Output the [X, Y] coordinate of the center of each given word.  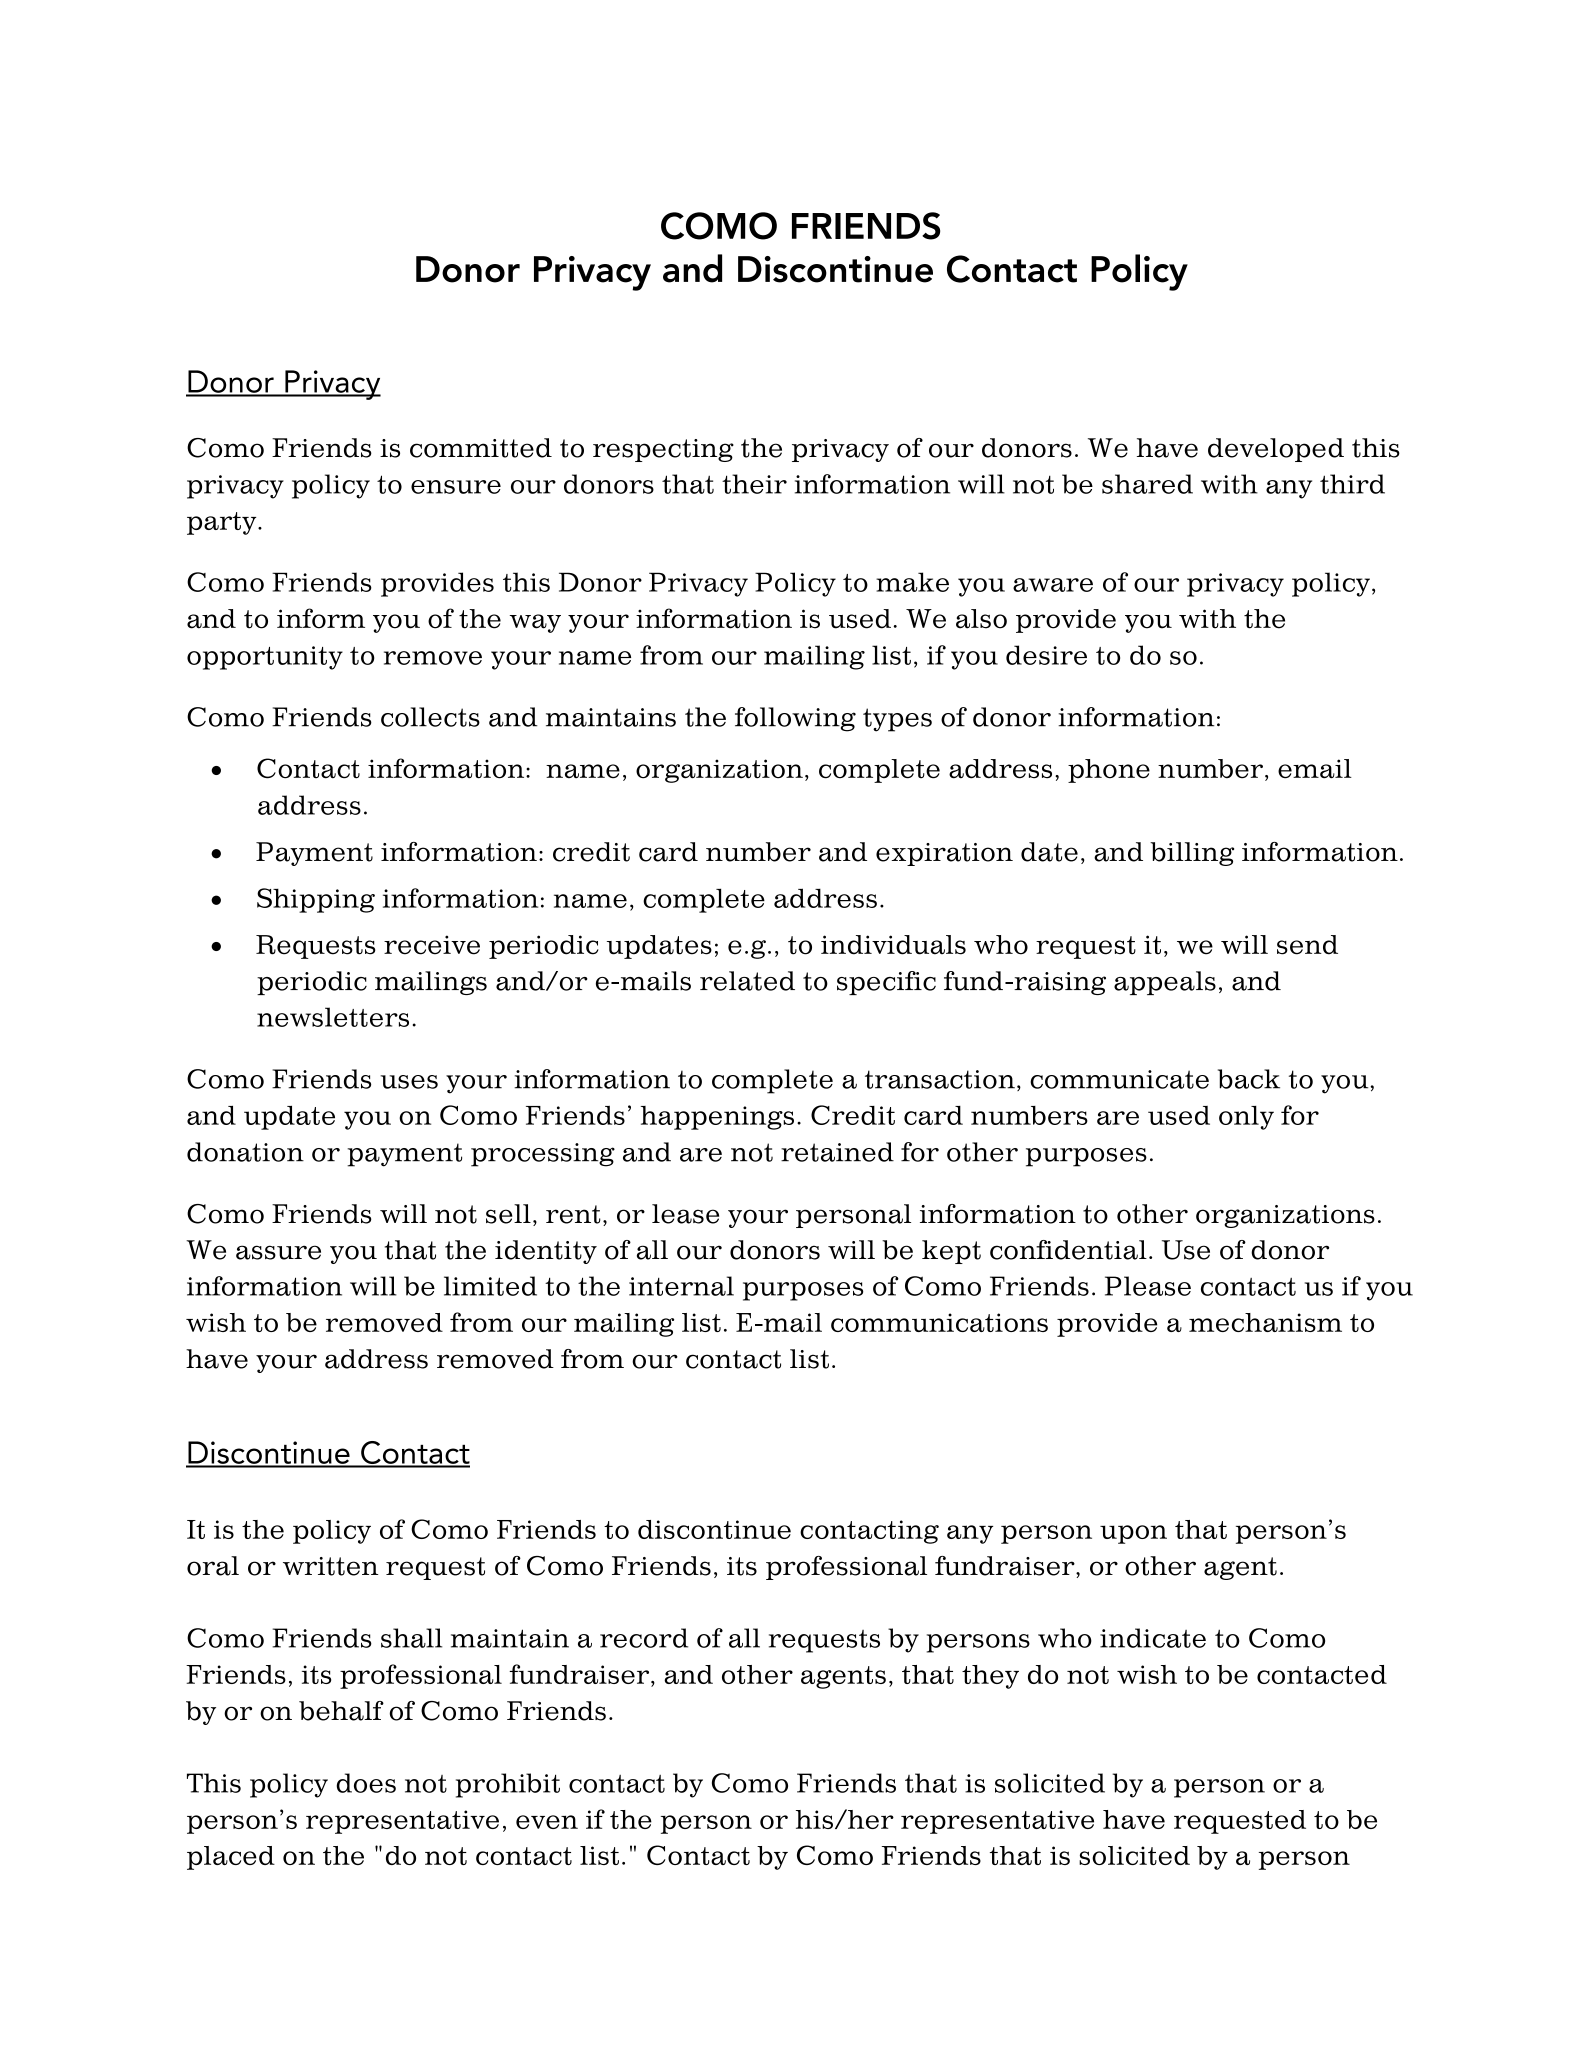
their [754, 484]
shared [1147, 484]
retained [837, 1152]
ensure [456, 487]
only [1246, 1118]
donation [245, 1152]
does [366, 1783]
